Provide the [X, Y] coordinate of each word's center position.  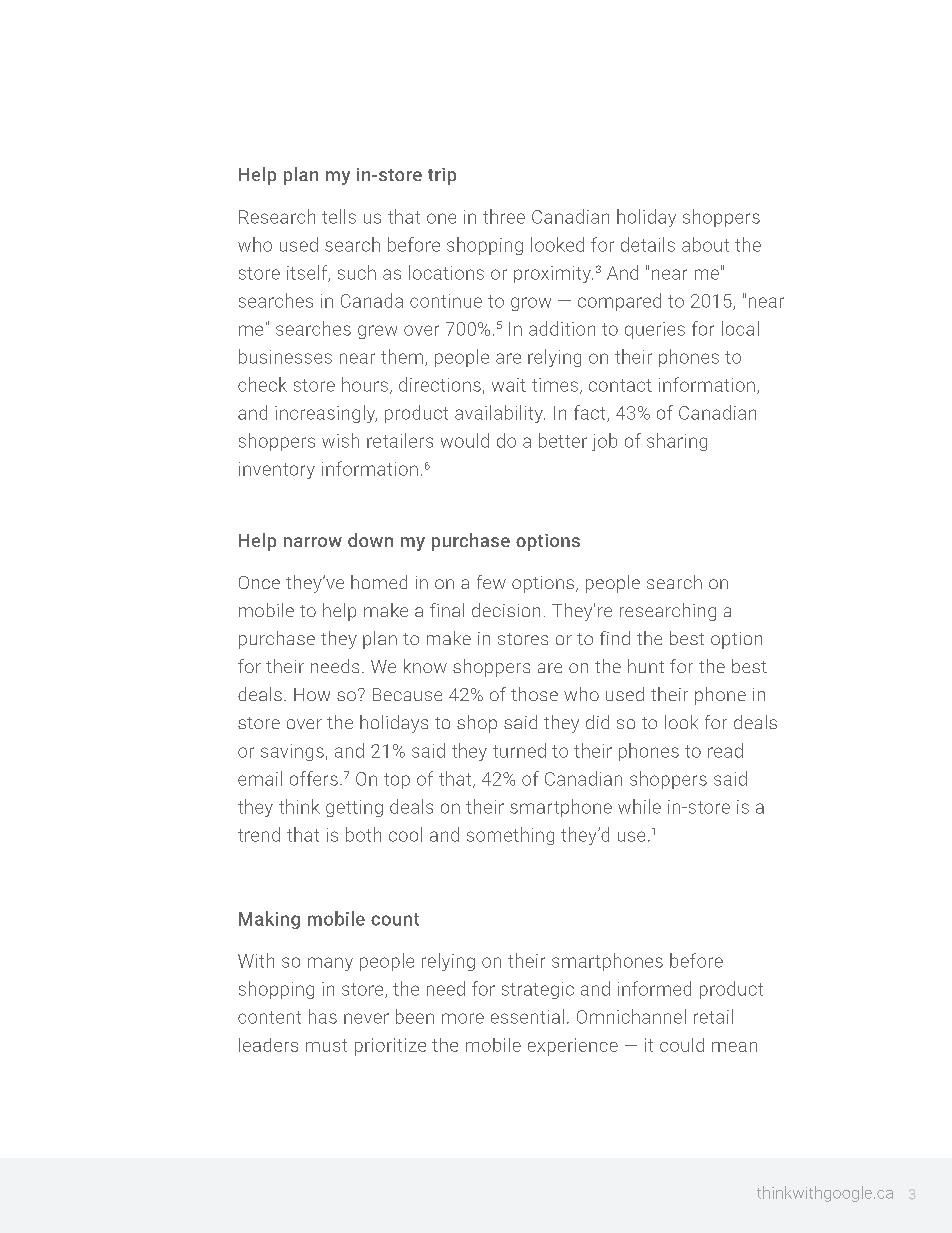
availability [500, 414]
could [682, 1045]
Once [259, 582]
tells [339, 216]
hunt [646, 666]
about [705, 244]
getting [354, 808]
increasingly [326, 414]
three [504, 216]
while [639, 806]
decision [506, 610]
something [510, 836]
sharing [677, 442]
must [326, 1045]
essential [527, 1016]
